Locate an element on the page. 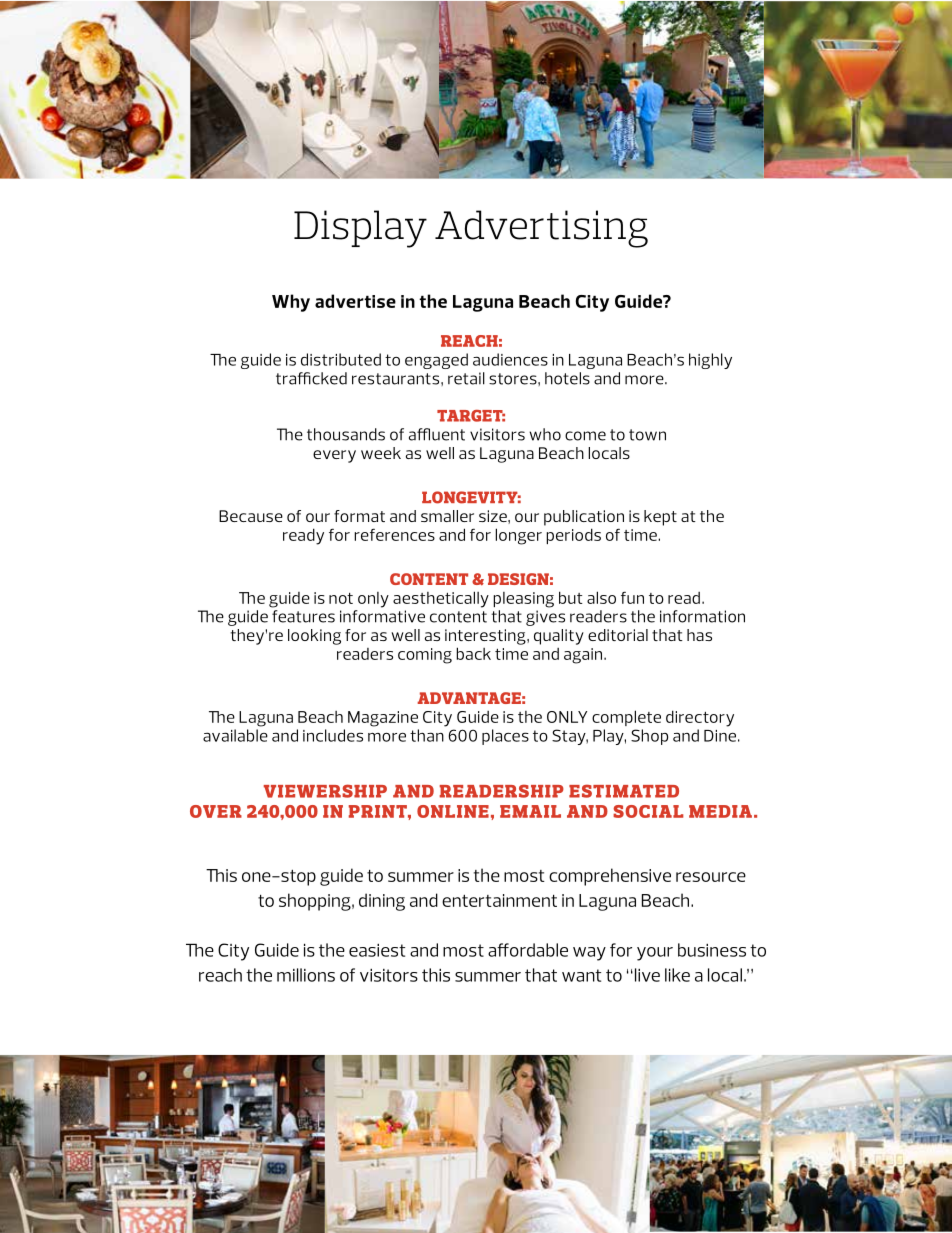 This document has height=1233, width=952. thousands is located at coordinates (346, 434).
